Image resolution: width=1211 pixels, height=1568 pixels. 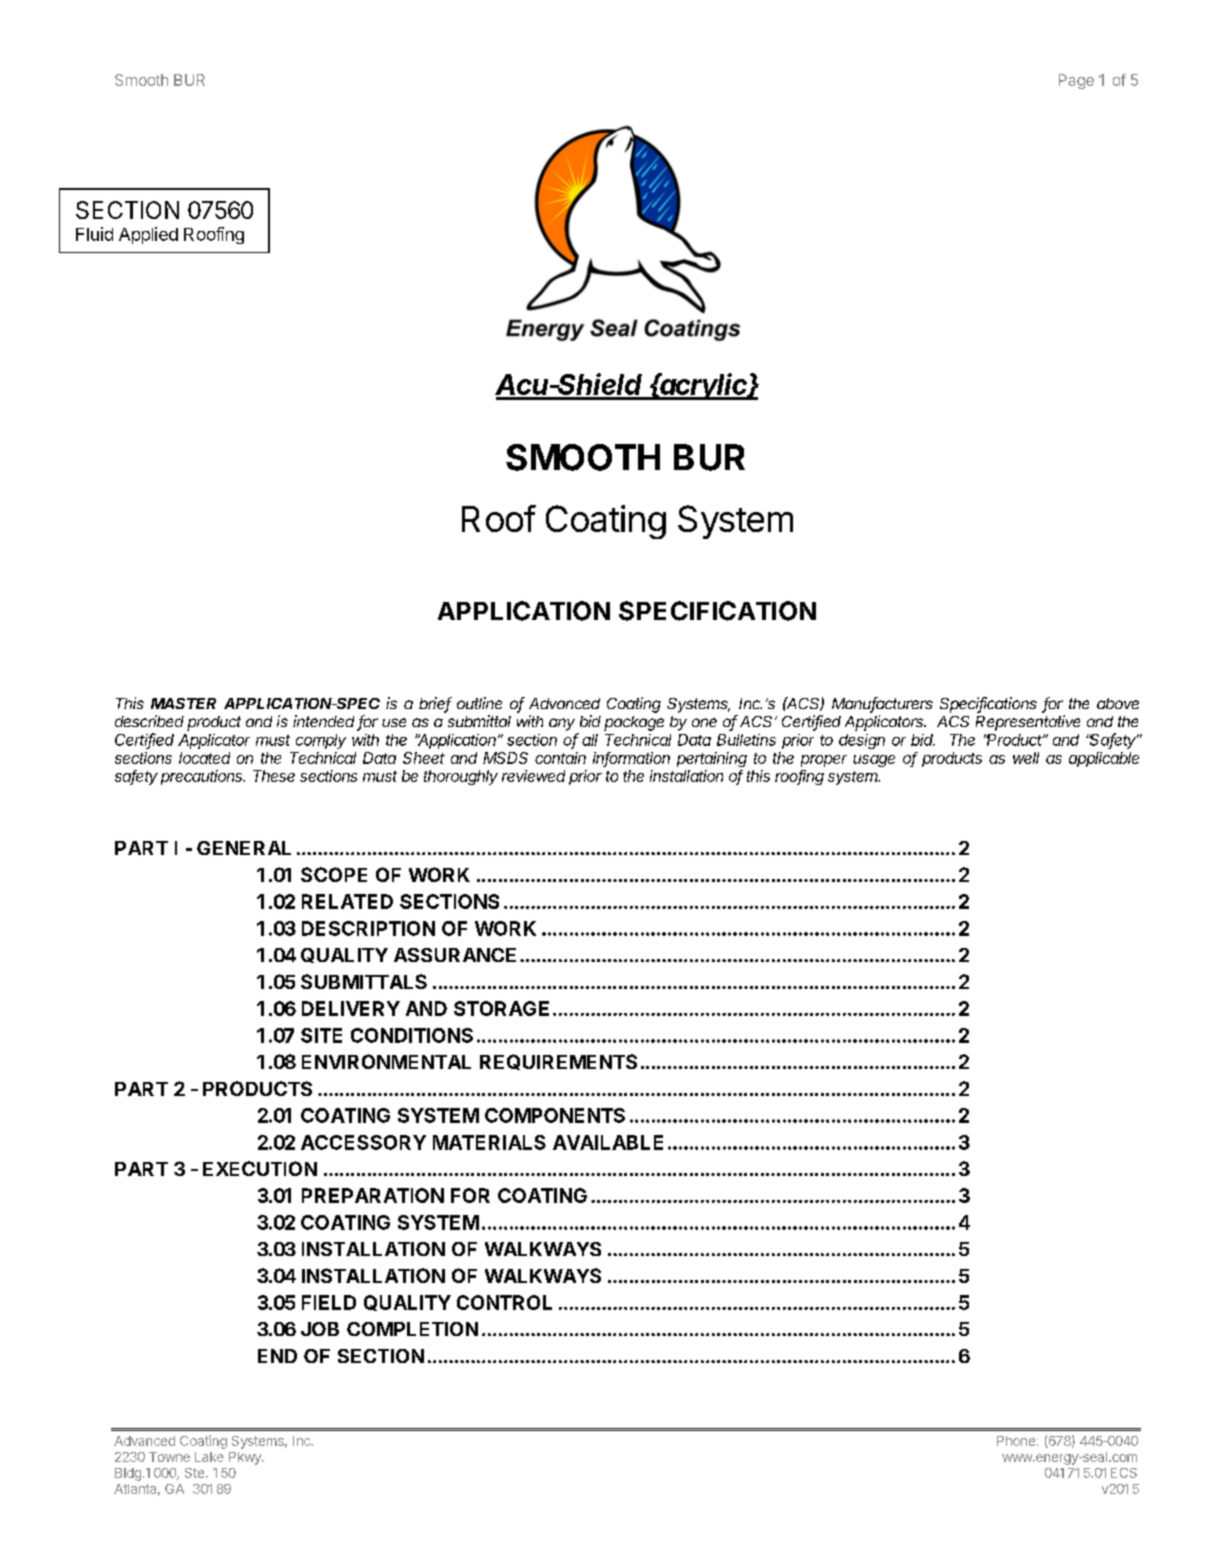 I want to click on precautions, so click(x=203, y=777).
